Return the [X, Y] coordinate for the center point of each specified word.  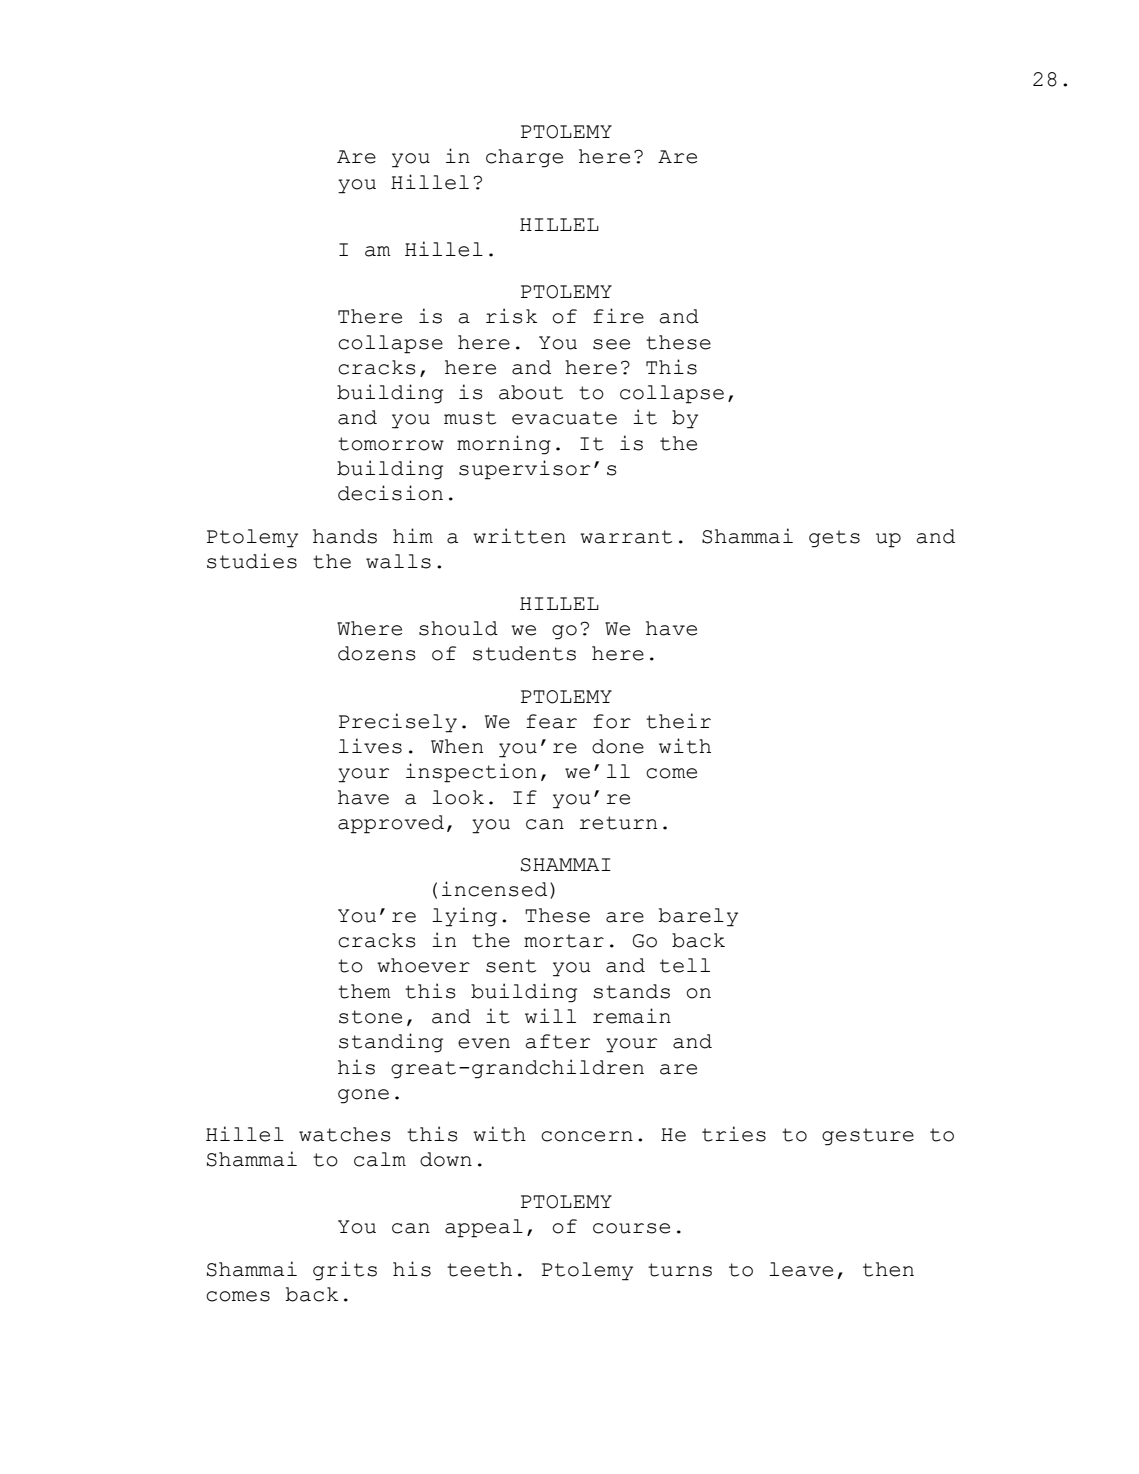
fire [618, 316]
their [678, 721]
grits [345, 1271]
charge [524, 158]
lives [370, 746]
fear [551, 721]
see [611, 344]
